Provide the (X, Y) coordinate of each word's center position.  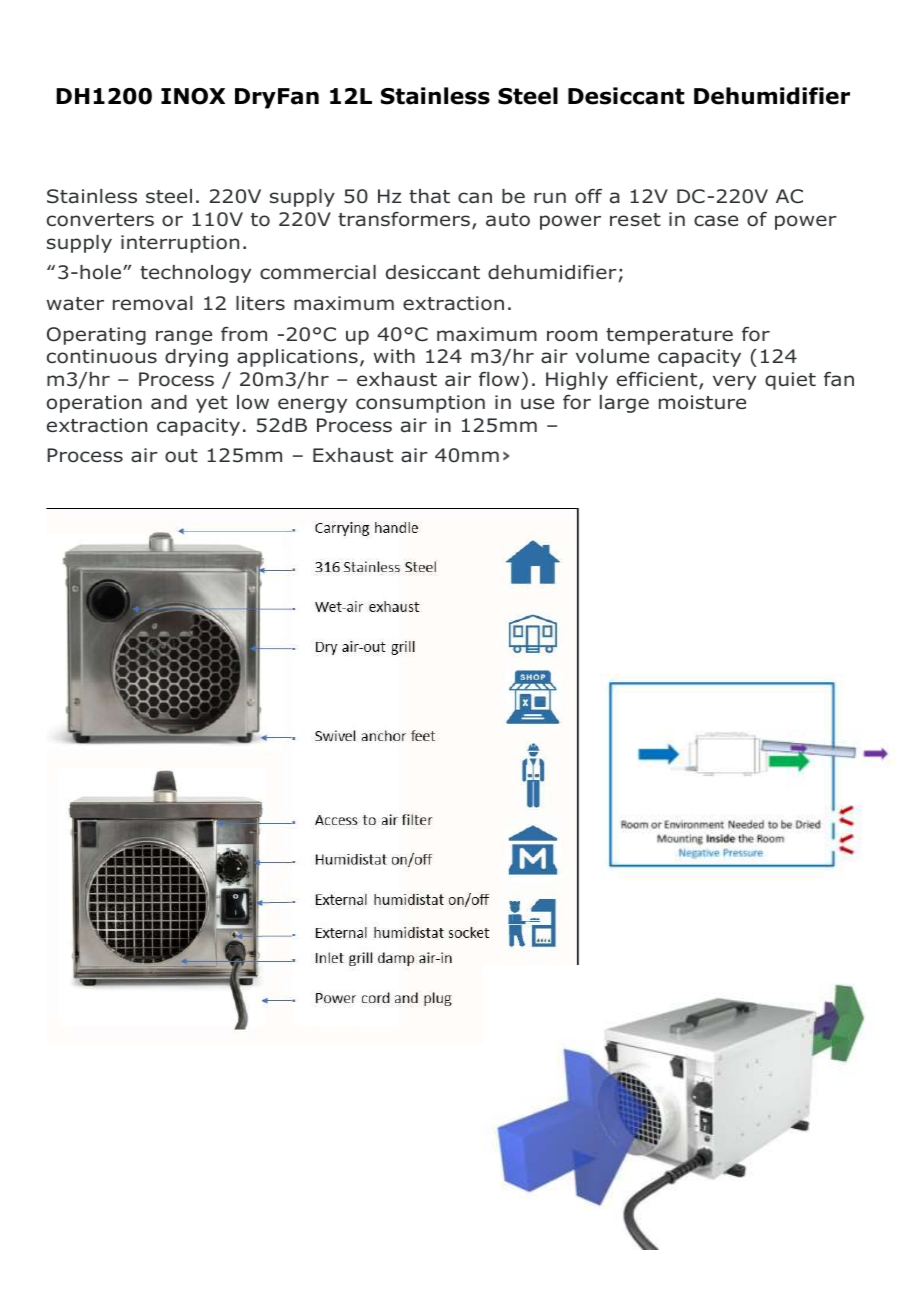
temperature (669, 336)
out (181, 456)
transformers (404, 219)
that (429, 196)
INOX (193, 96)
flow (499, 379)
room (572, 336)
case (716, 221)
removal (153, 303)
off (588, 196)
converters (100, 220)
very (734, 382)
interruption (180, 244)
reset (635, 219)
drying (196, 358)
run (550, 198)
